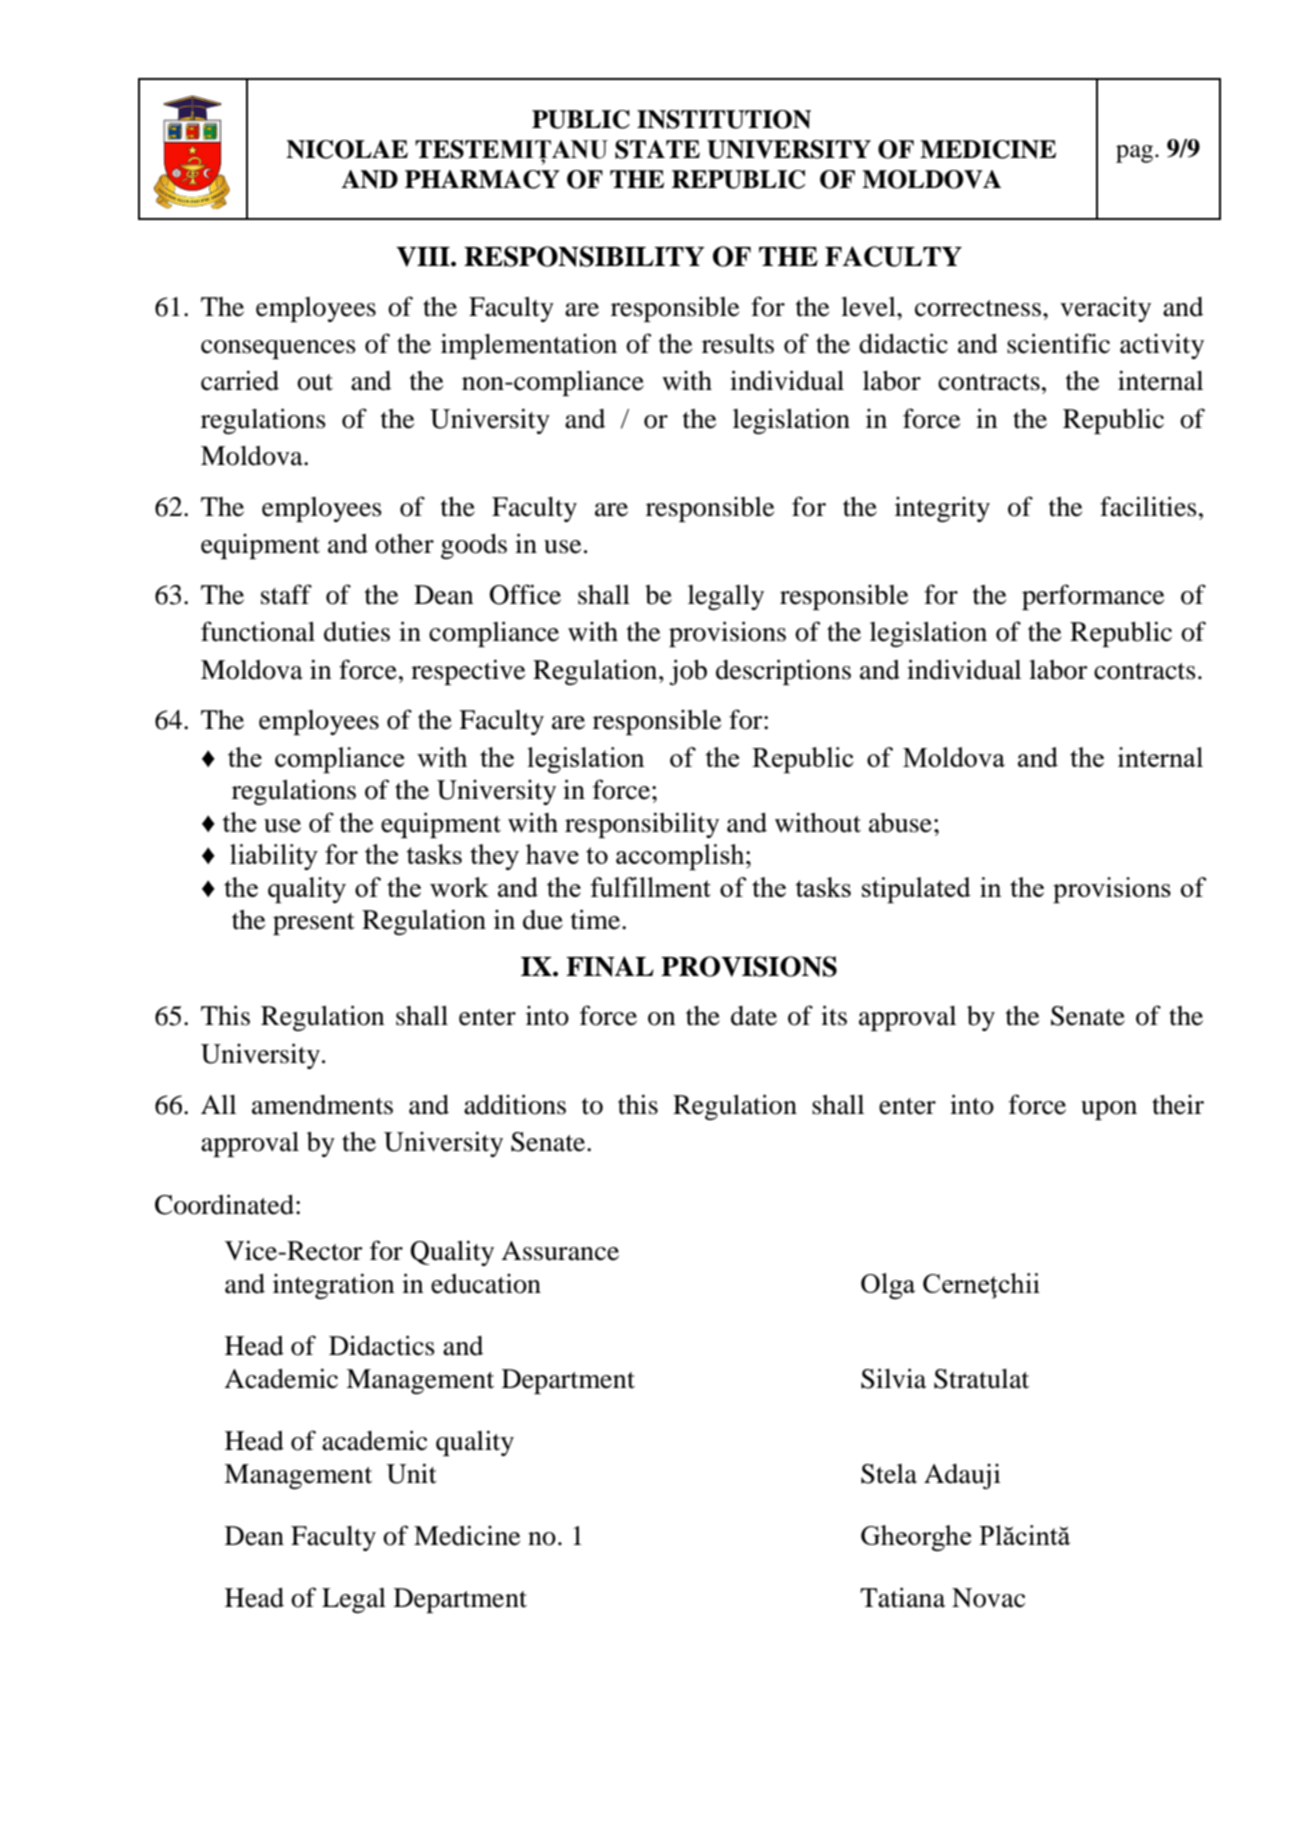 This screenshot has height=1834, width=1297. I want to click on Unit, so click(411, 1473).
